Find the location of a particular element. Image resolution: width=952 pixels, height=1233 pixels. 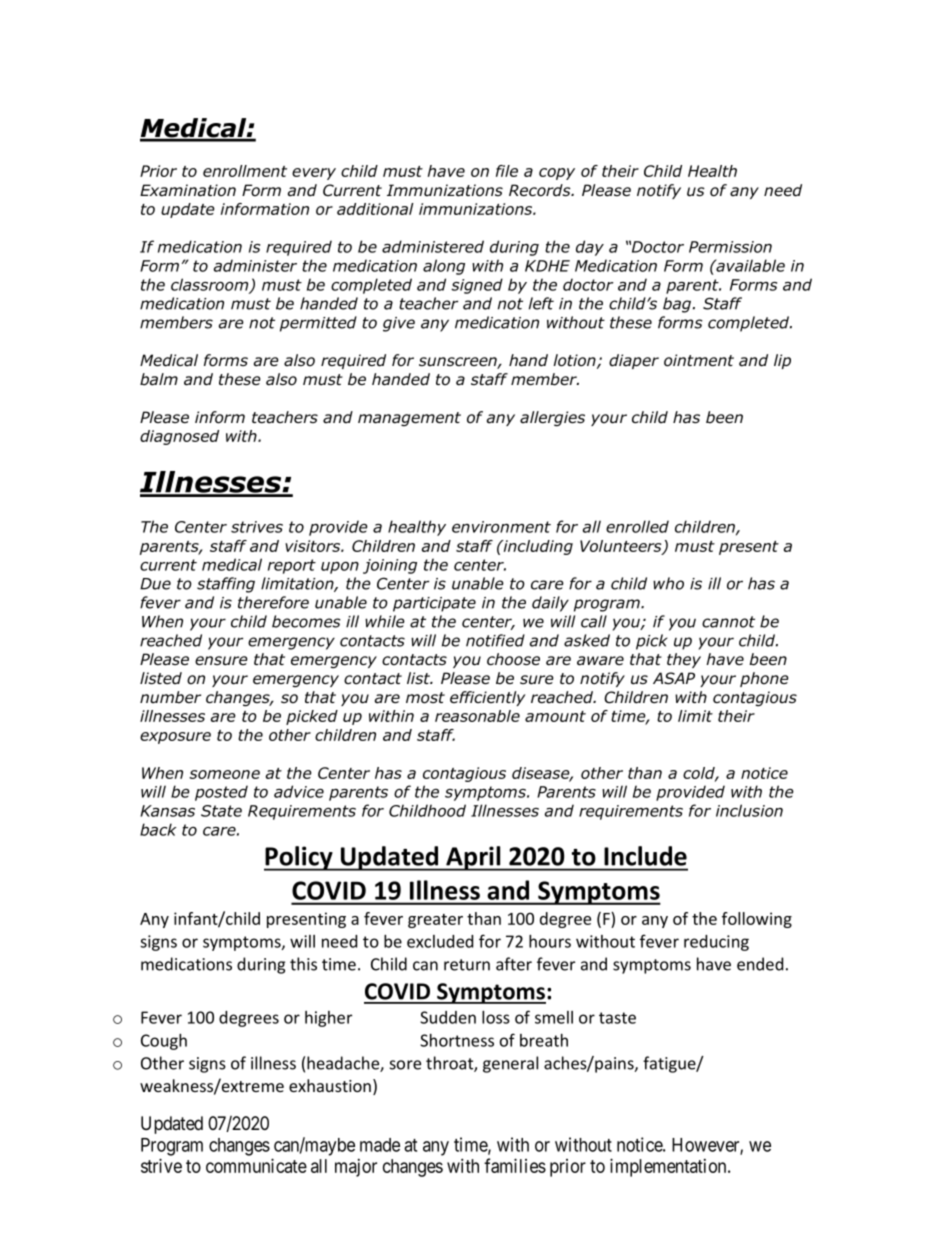

enrollment is located at coordinates (245, 171).
